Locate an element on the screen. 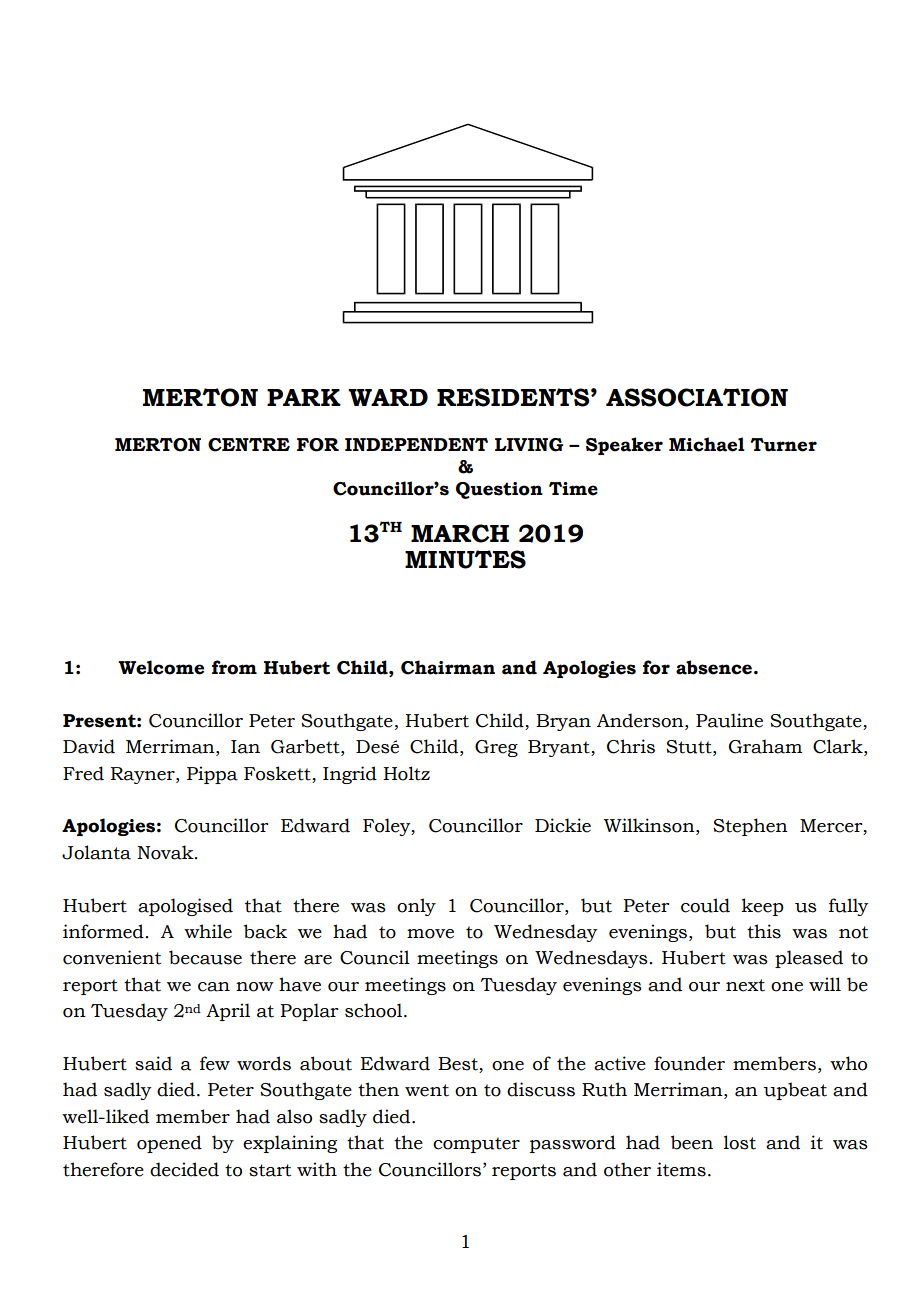 The width and height of the screenshot is (924, 1307). CENTRE is located at coordinates (249, 445).
